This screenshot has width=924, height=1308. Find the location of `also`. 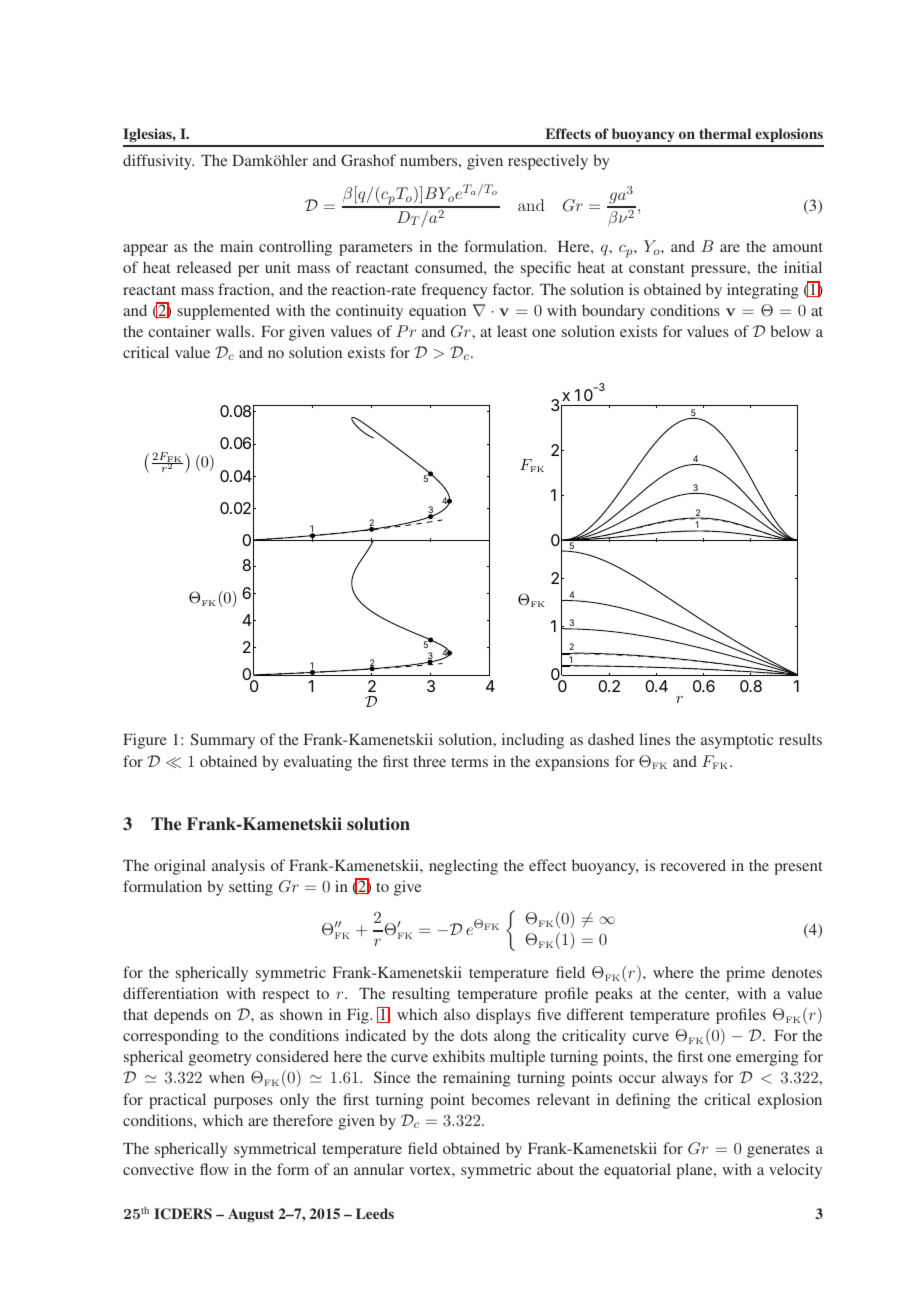

also is located at coordinates (457, 1014).
